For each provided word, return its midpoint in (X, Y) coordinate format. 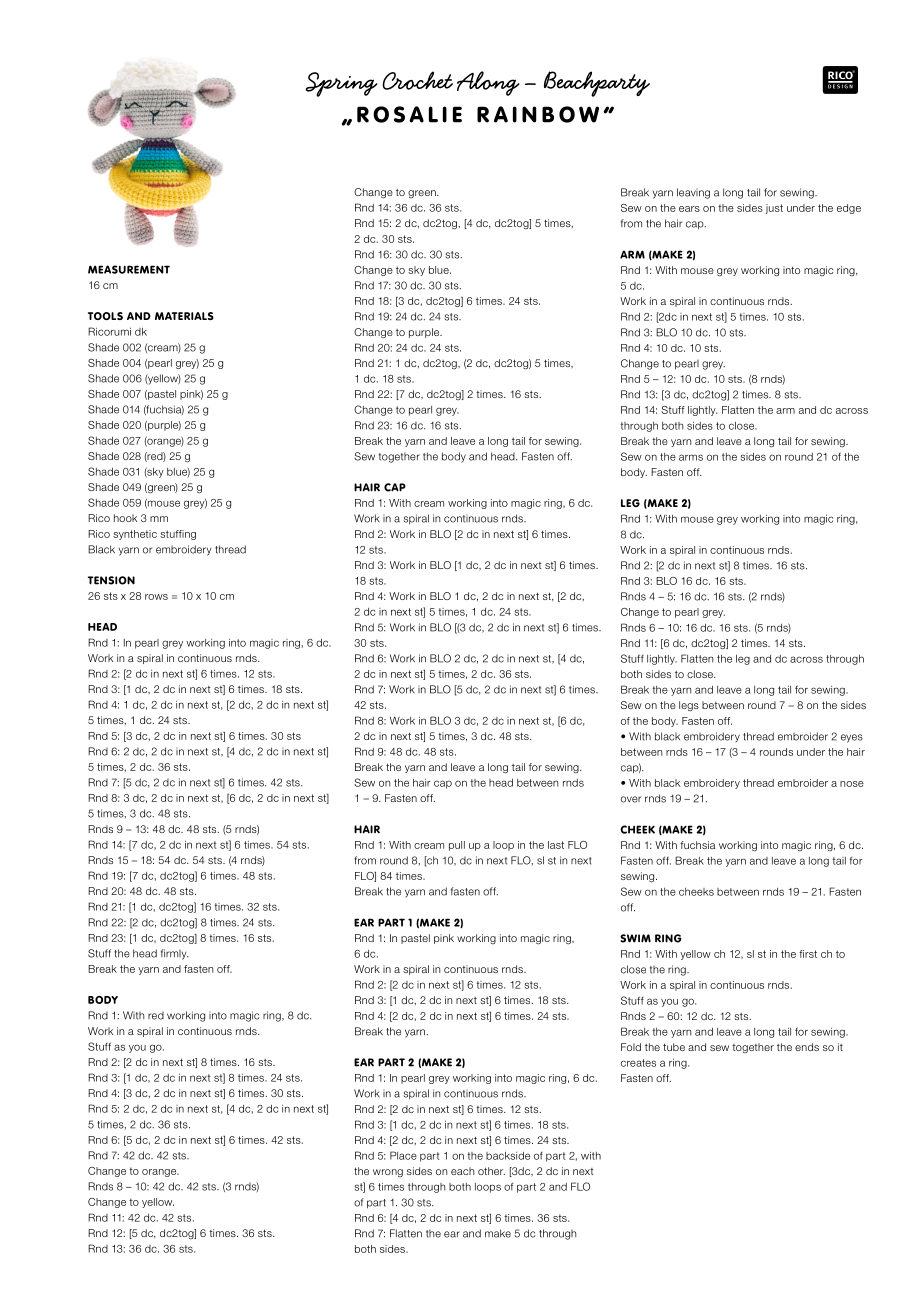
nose (852, 784)
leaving (693, 193)
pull (457, 846)
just (774, 209)
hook (125, 518)
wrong (388, 1173)
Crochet (417, 80)
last (556, 845)
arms (691, 457)
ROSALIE (409, 114)
